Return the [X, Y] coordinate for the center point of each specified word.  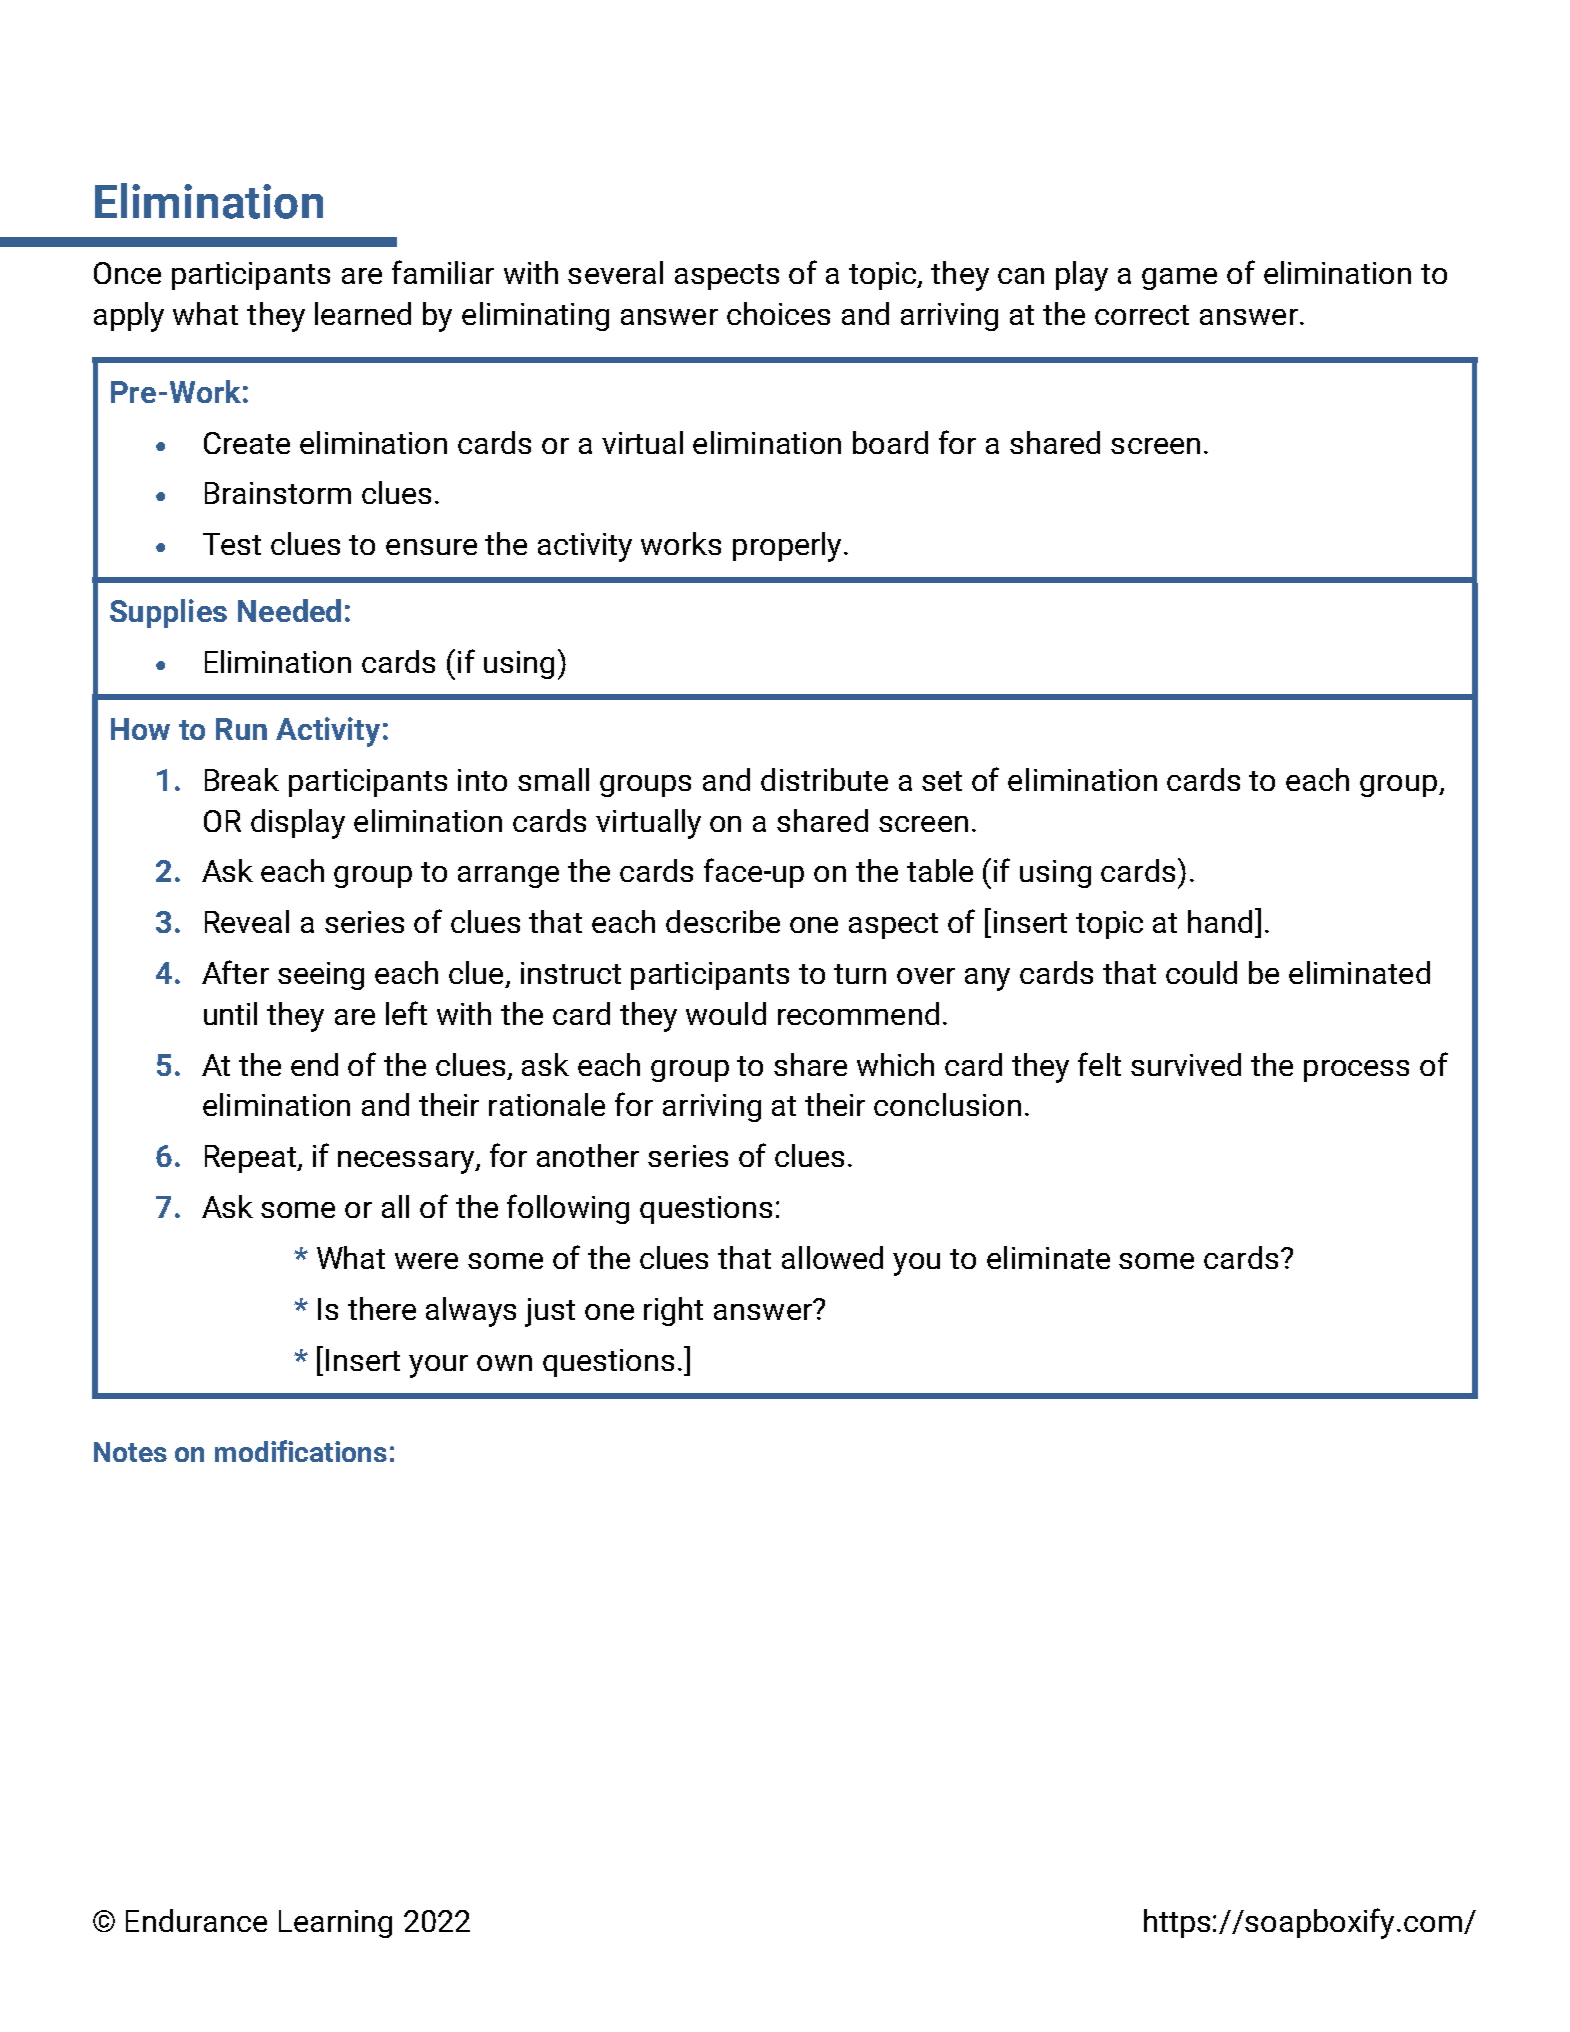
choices [778, 313]
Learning [335, 1924]
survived [1186, 1064]
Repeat [252, 1159]
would [726, 1013]
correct [1142, 315]
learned [363, 313]
